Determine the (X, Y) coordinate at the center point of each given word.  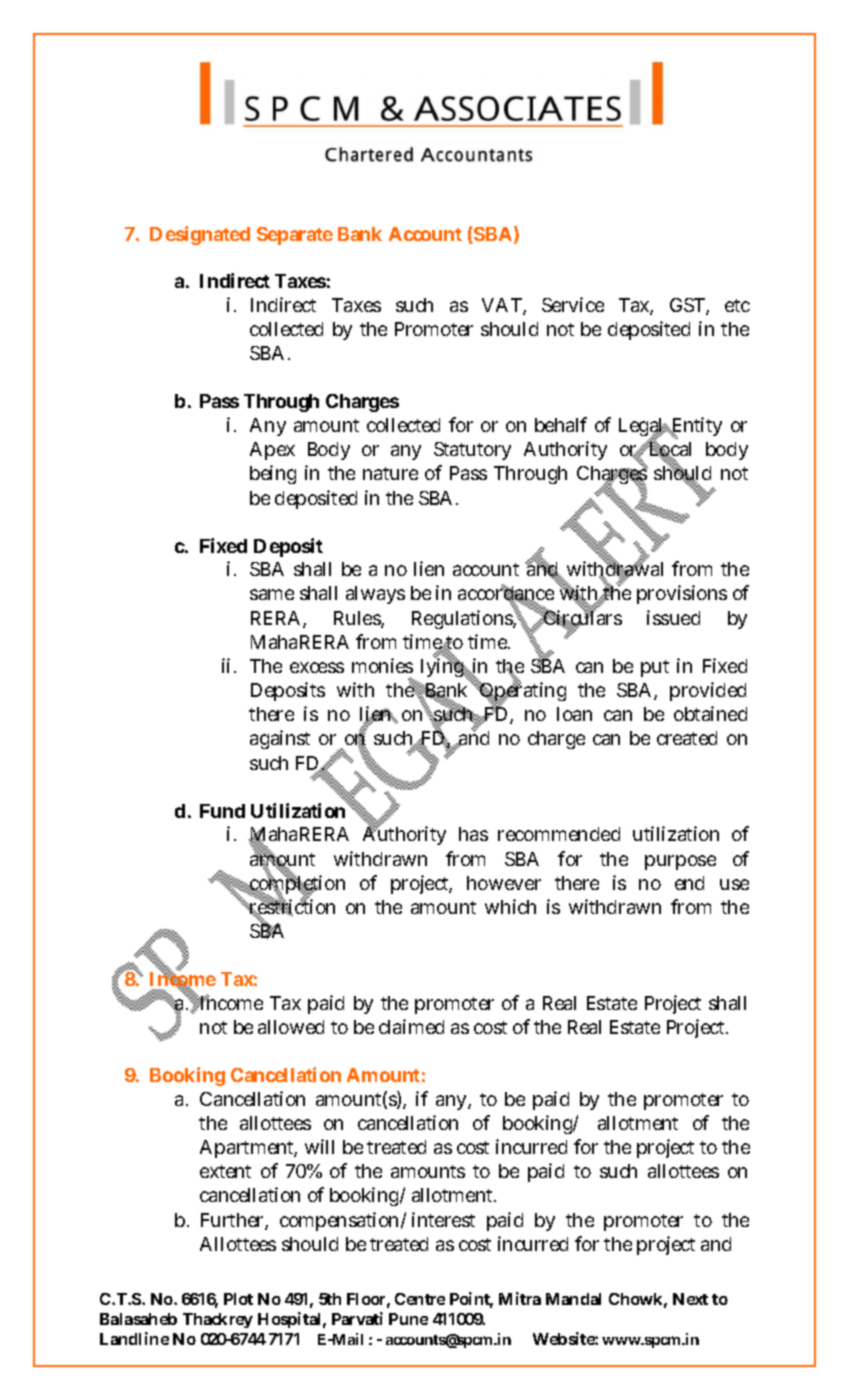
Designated (200, 235)
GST (687, 305)
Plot (238, 1299)
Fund (222, 811)
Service (573, 304)
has (473, 834)
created (687, 738)
